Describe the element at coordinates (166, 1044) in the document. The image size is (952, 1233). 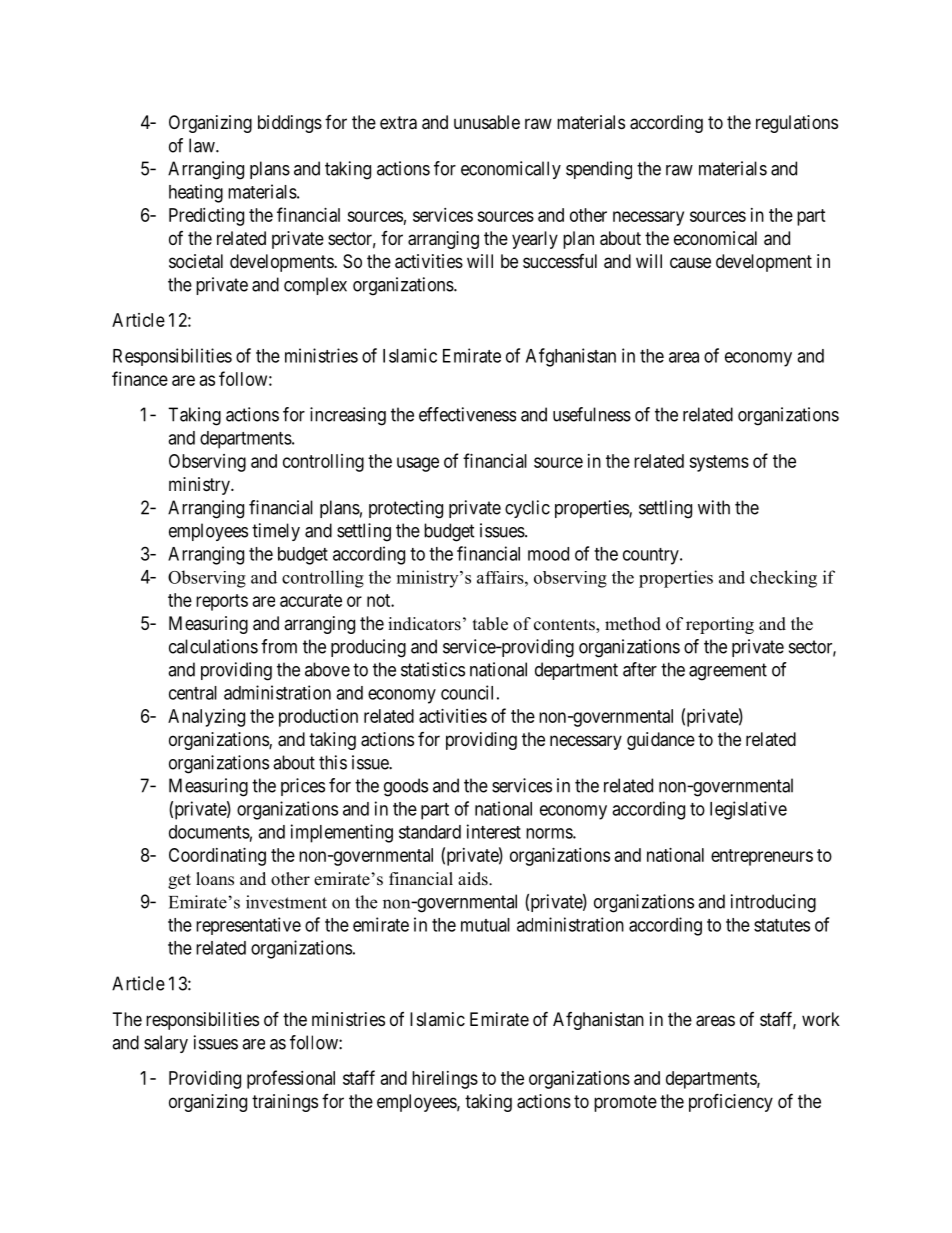
I see `salary` at that location.
